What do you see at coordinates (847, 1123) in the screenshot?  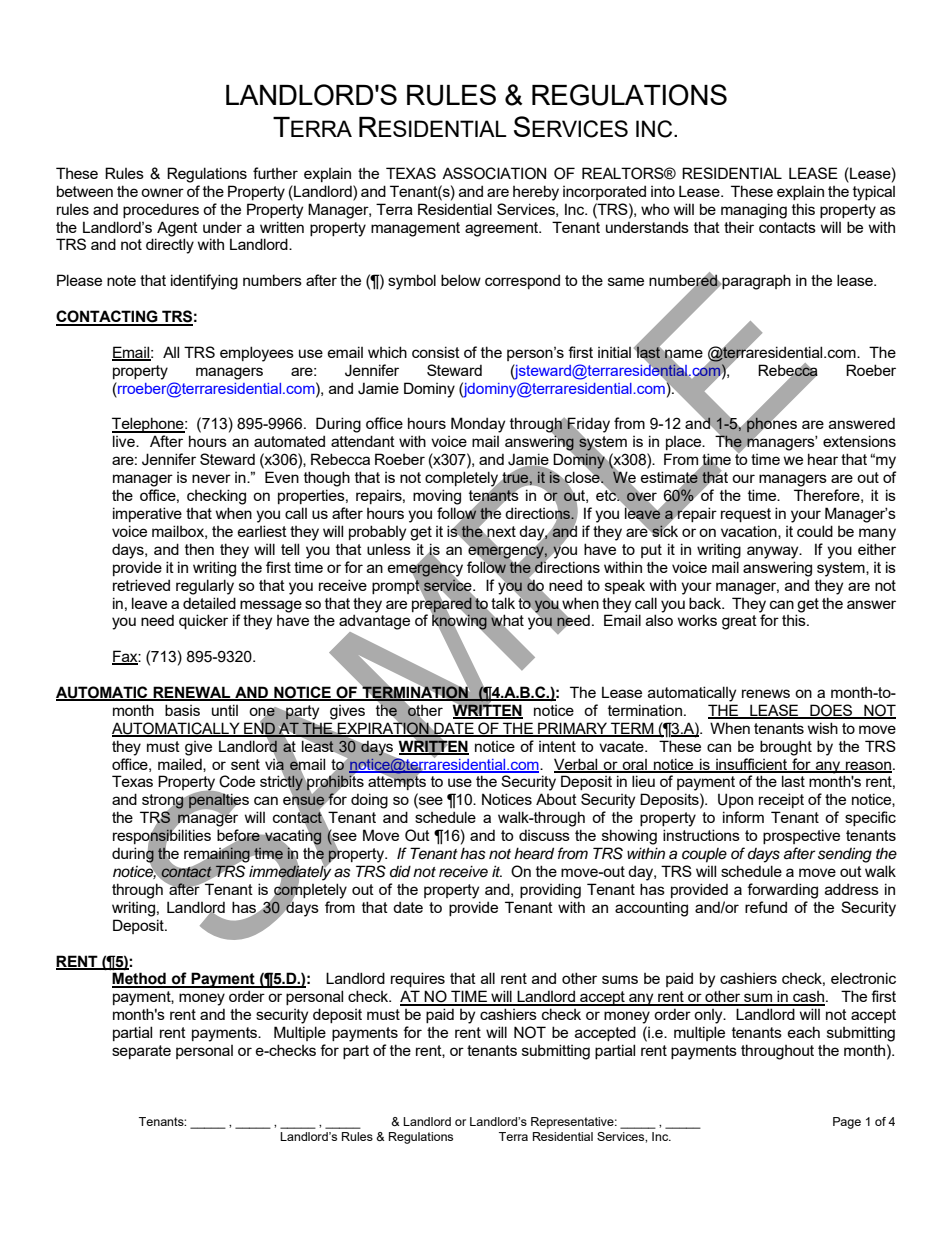 I see `Page` at bounding box center [847, 1123].
